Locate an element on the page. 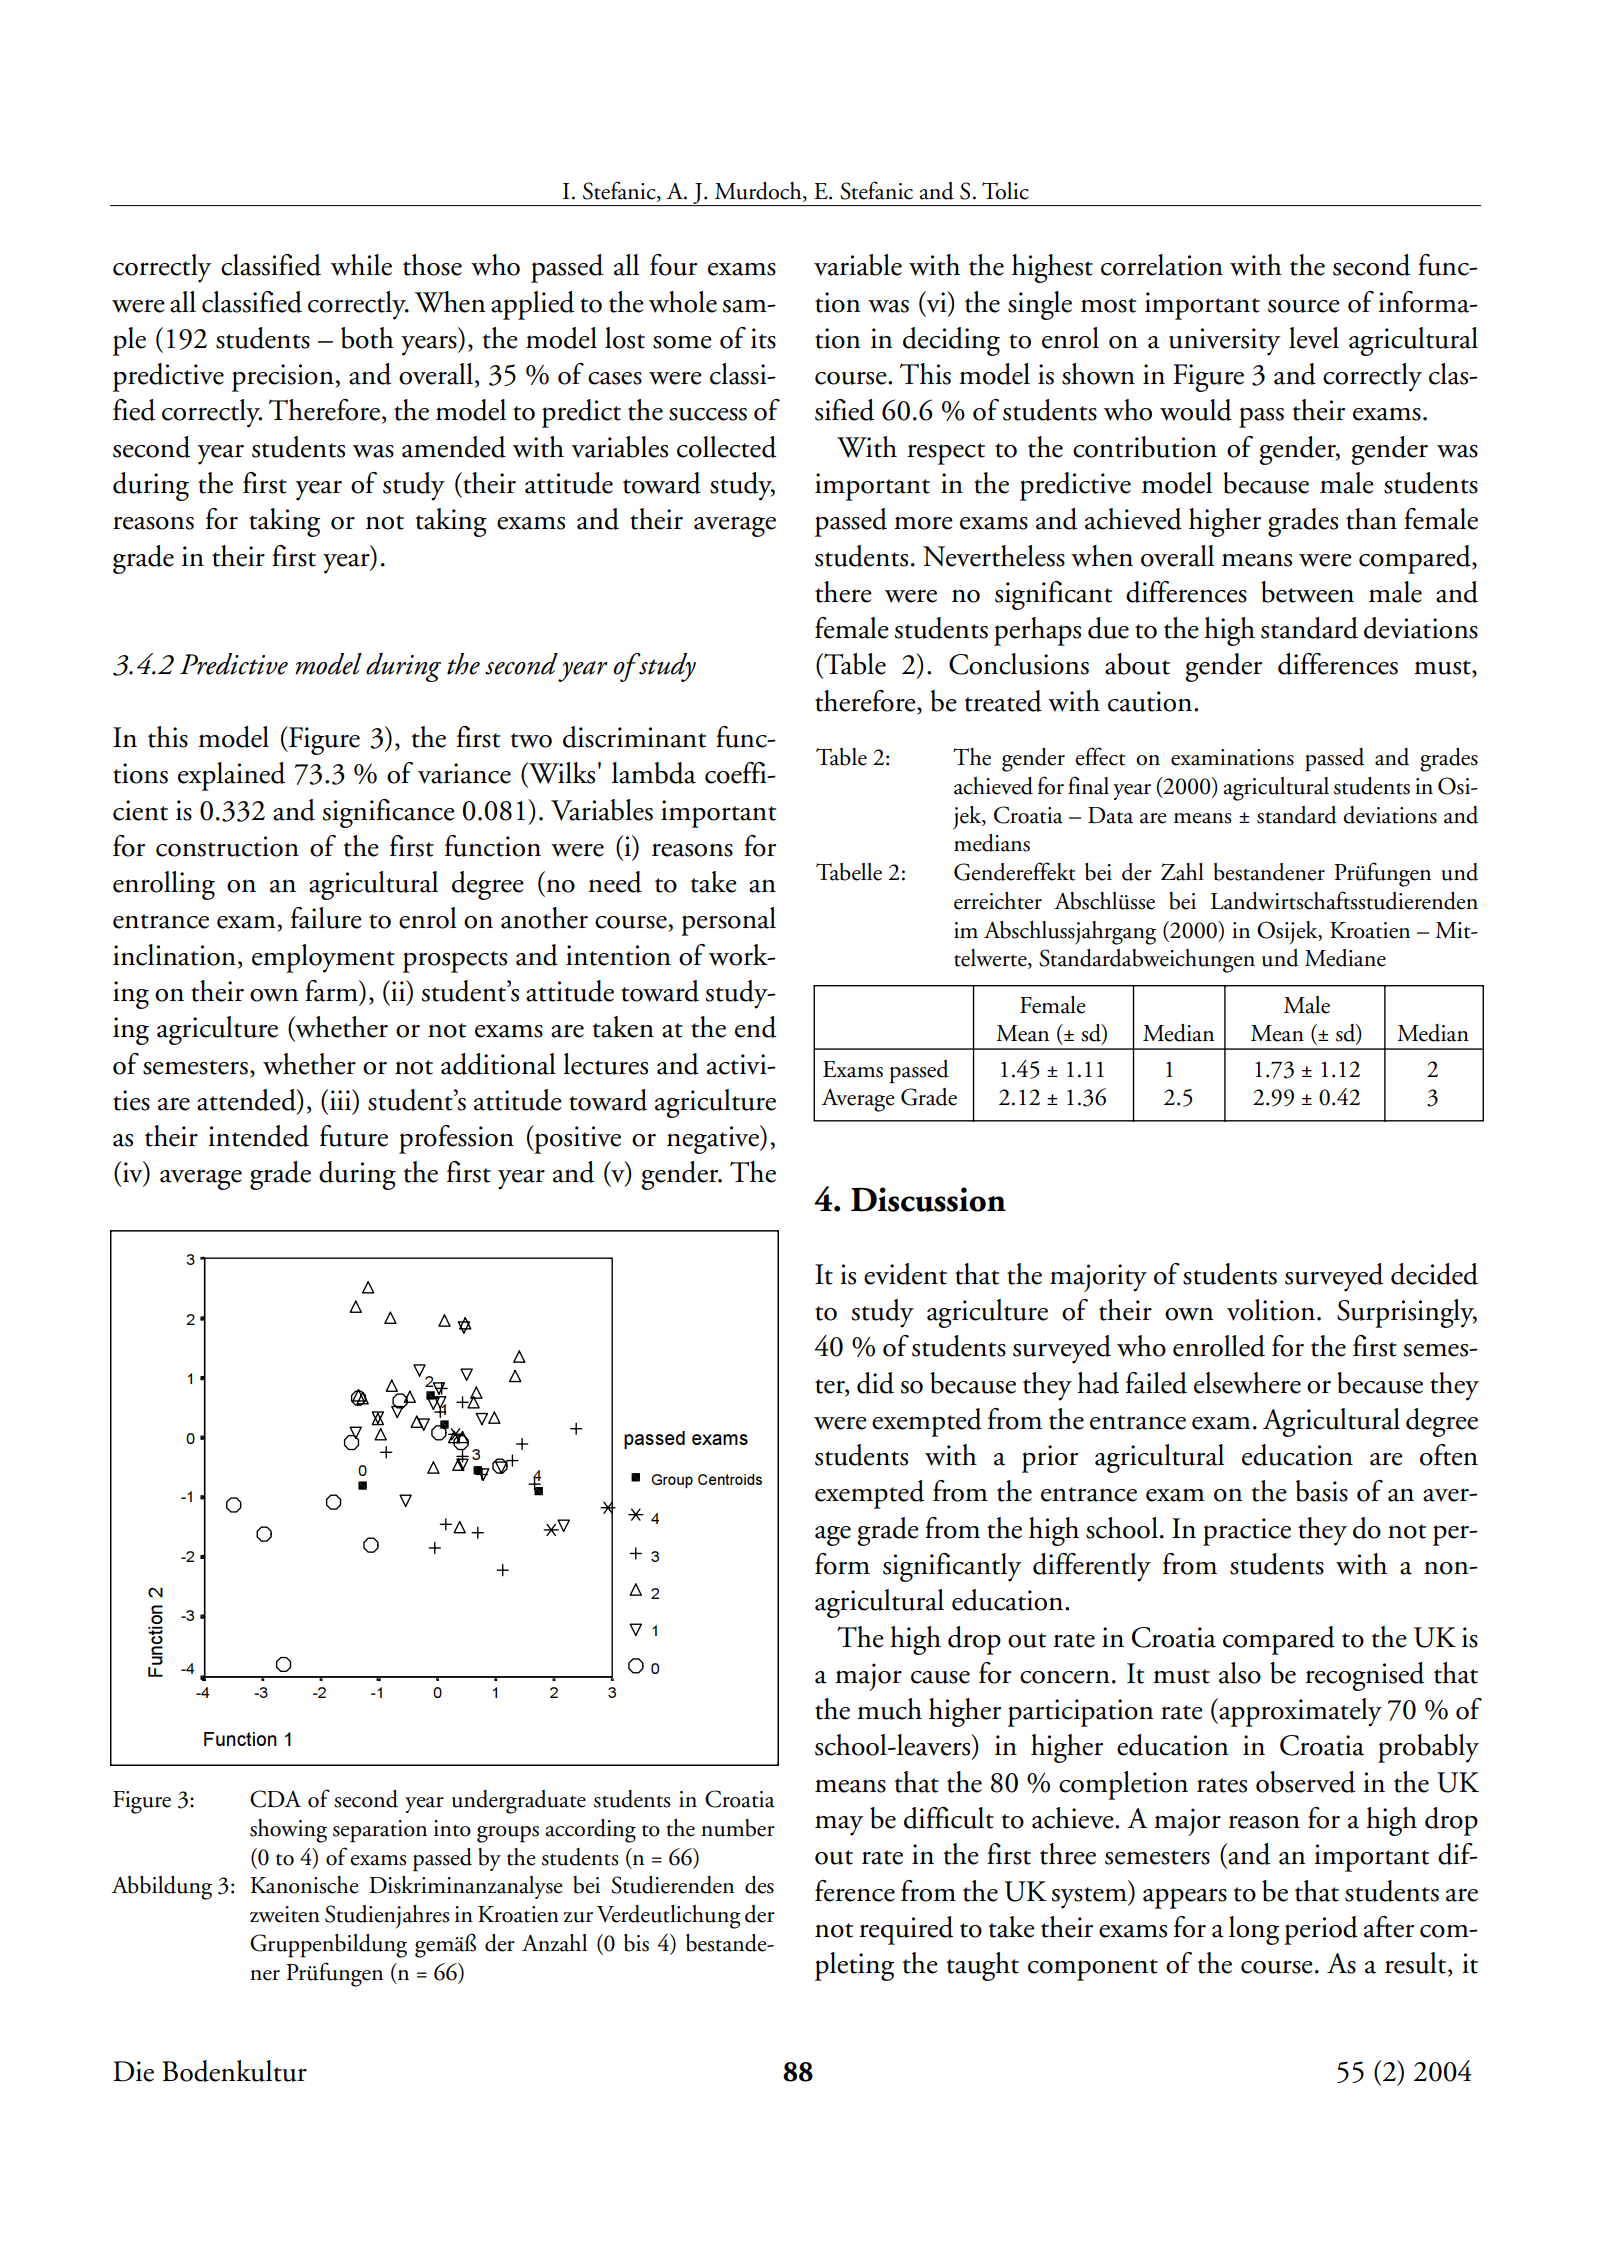 The image size is (1599, 2263). Murdoch is located at coordinates (759, 192).
